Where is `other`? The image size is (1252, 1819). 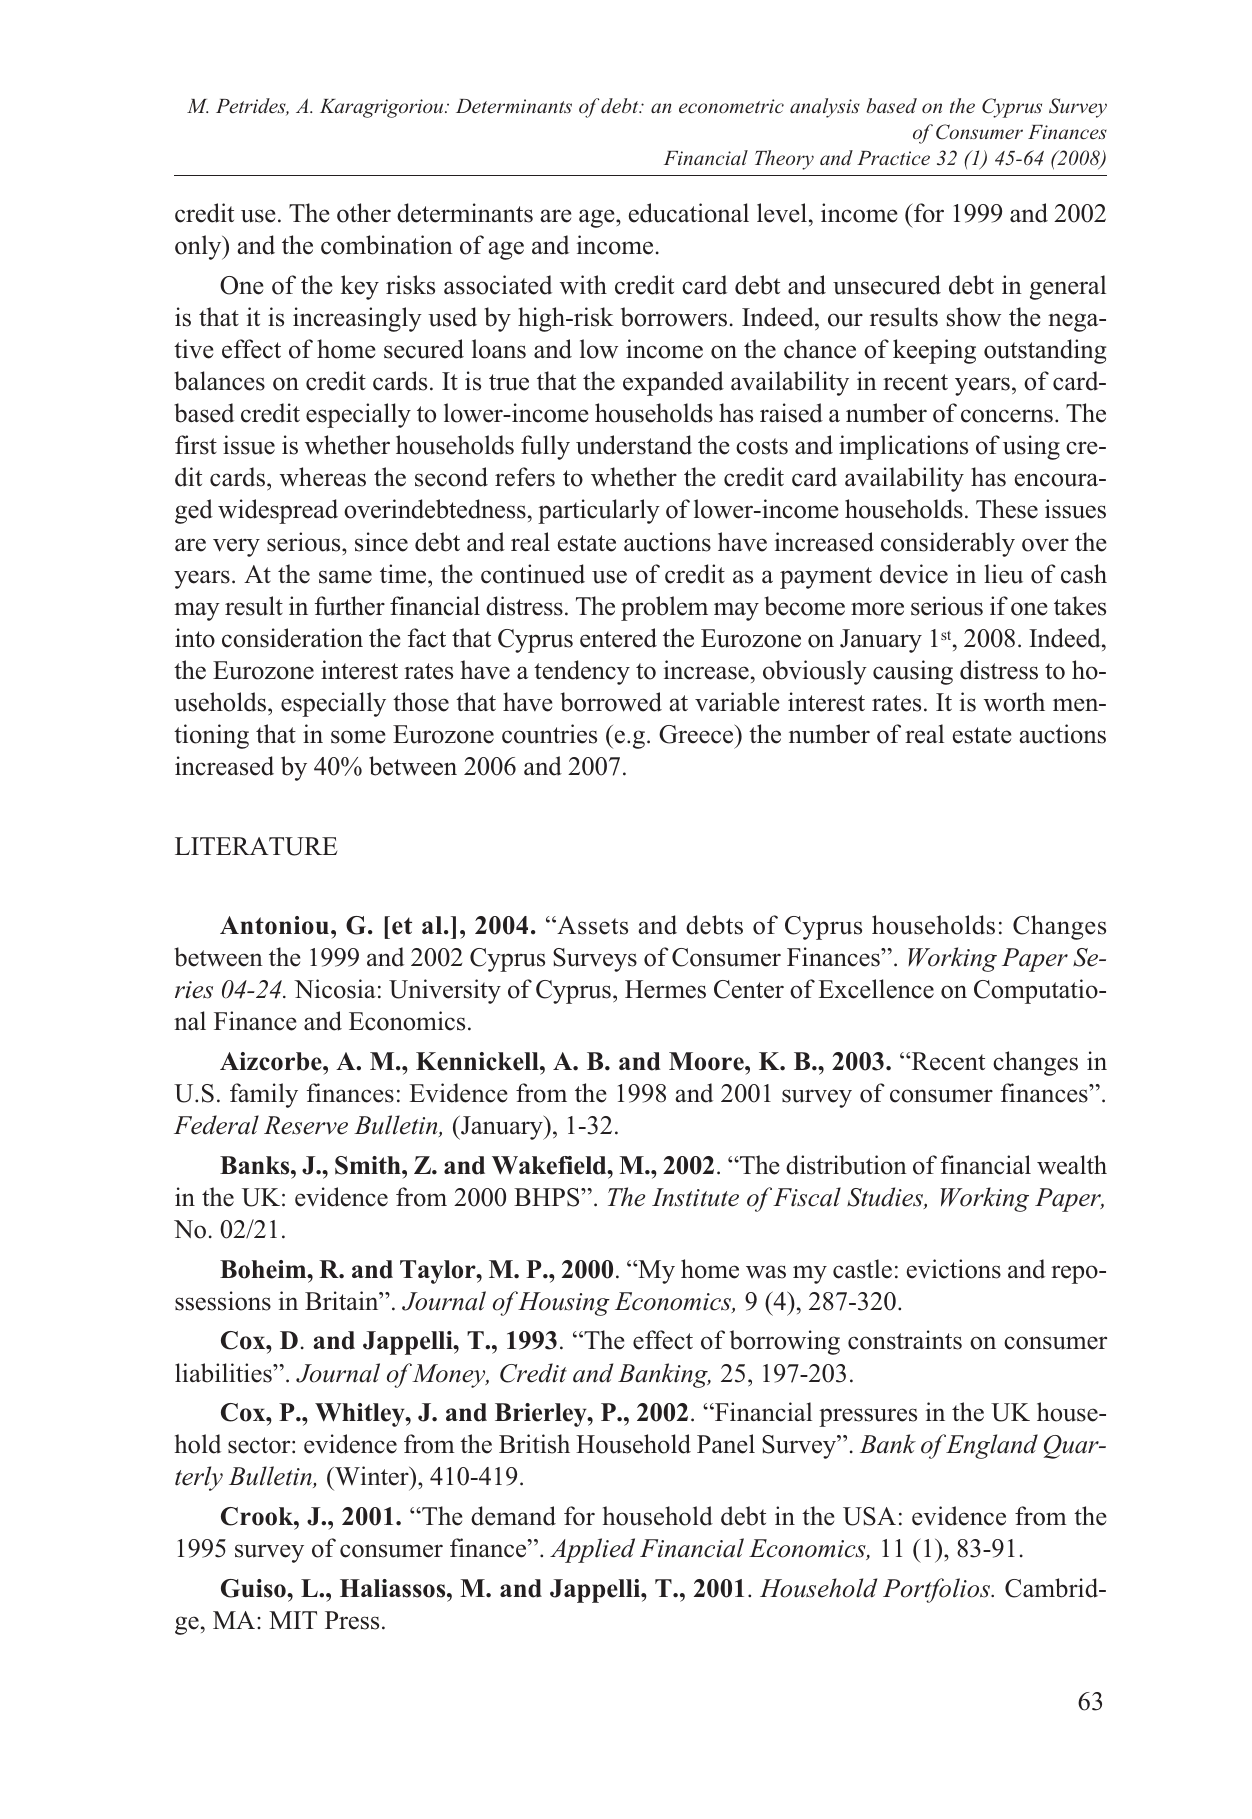 other is located at coordinates (364, 213).
